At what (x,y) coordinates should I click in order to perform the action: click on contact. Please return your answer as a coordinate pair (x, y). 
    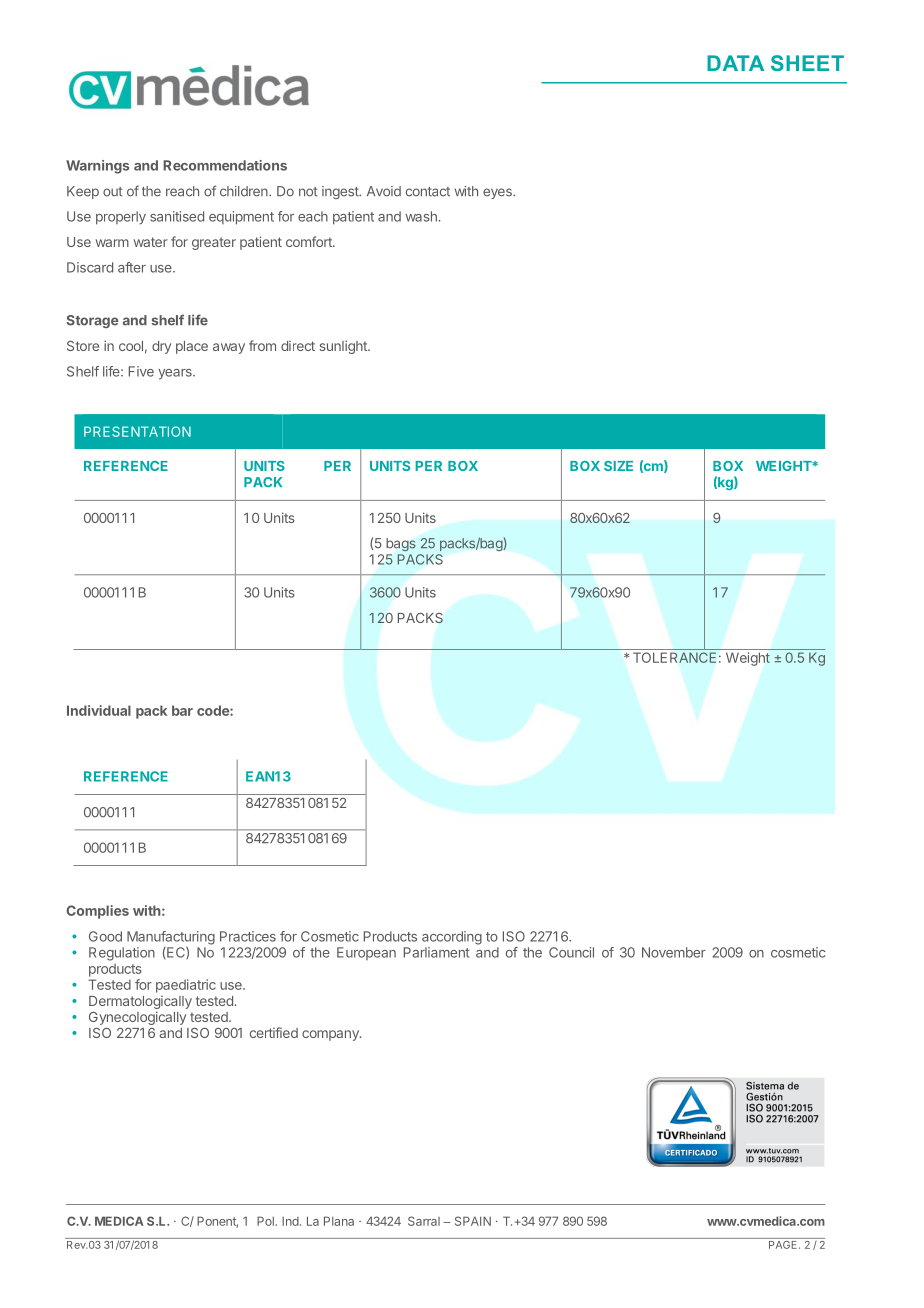
    Looking at the image, I should click on (428, 192).
